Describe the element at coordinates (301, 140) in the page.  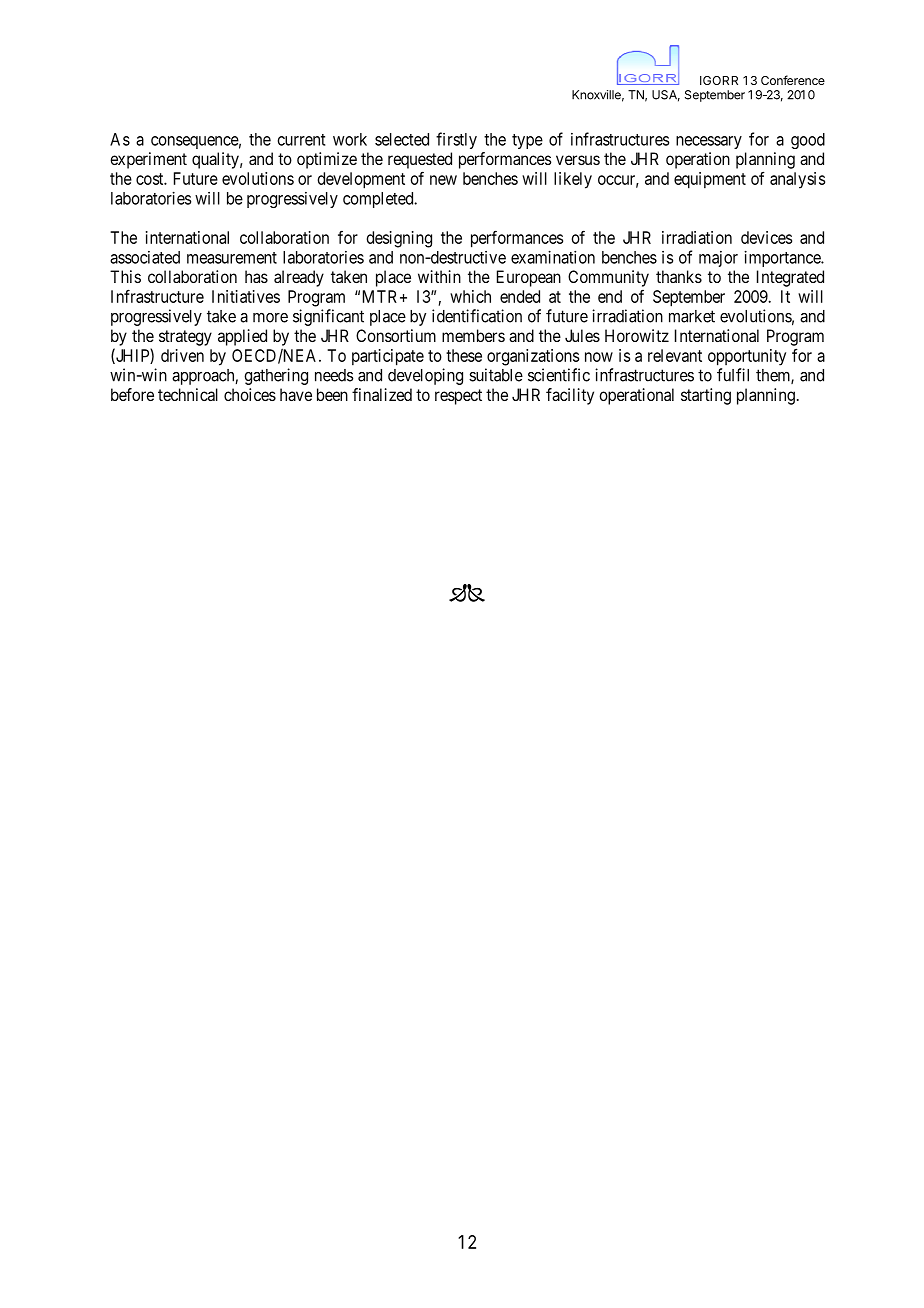
I see `current` at that location.
